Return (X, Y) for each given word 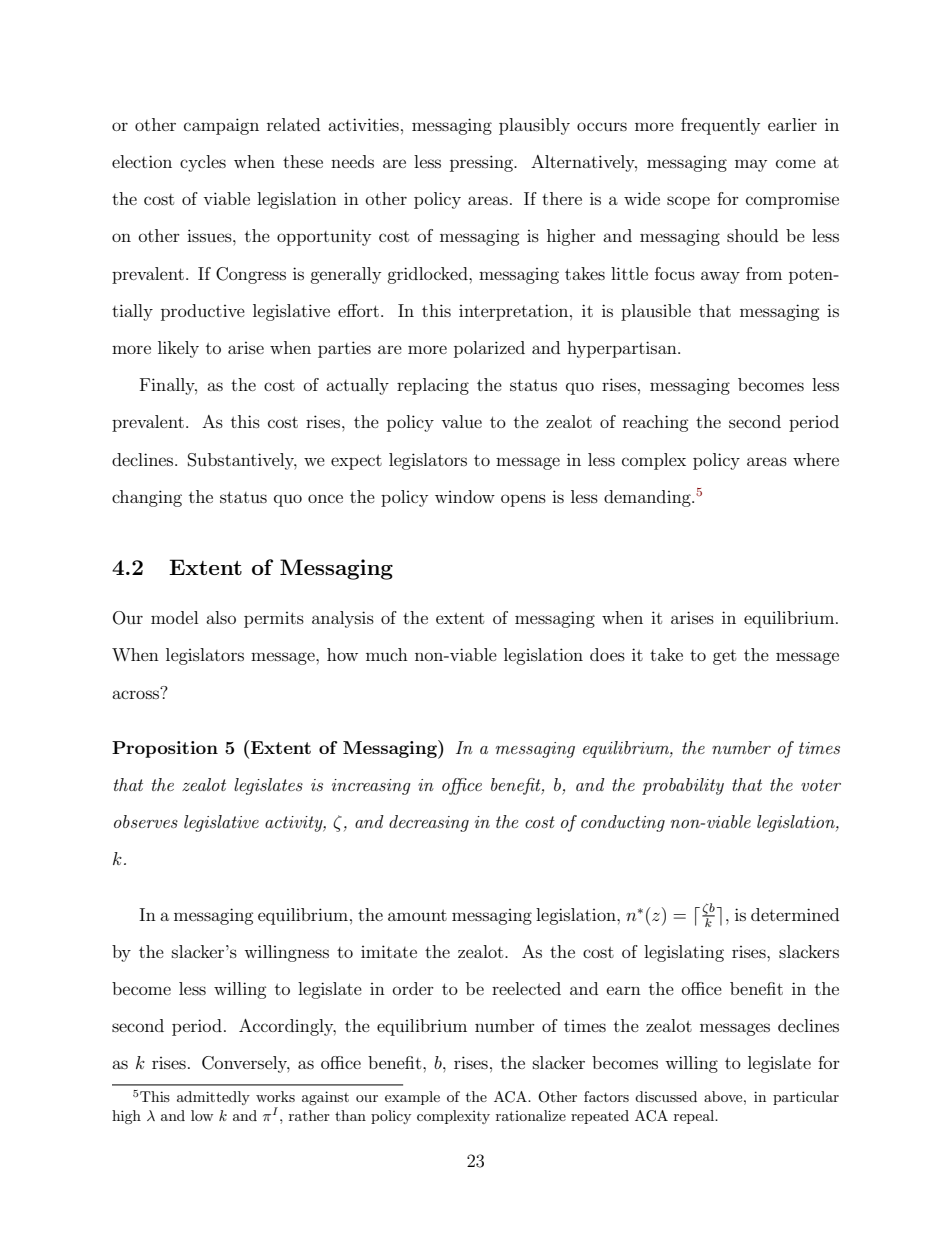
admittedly (213, 1098)
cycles (203, 163)
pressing (483, 163)
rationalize (531, 1115)
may (751, 165)
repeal (695, 1117)
